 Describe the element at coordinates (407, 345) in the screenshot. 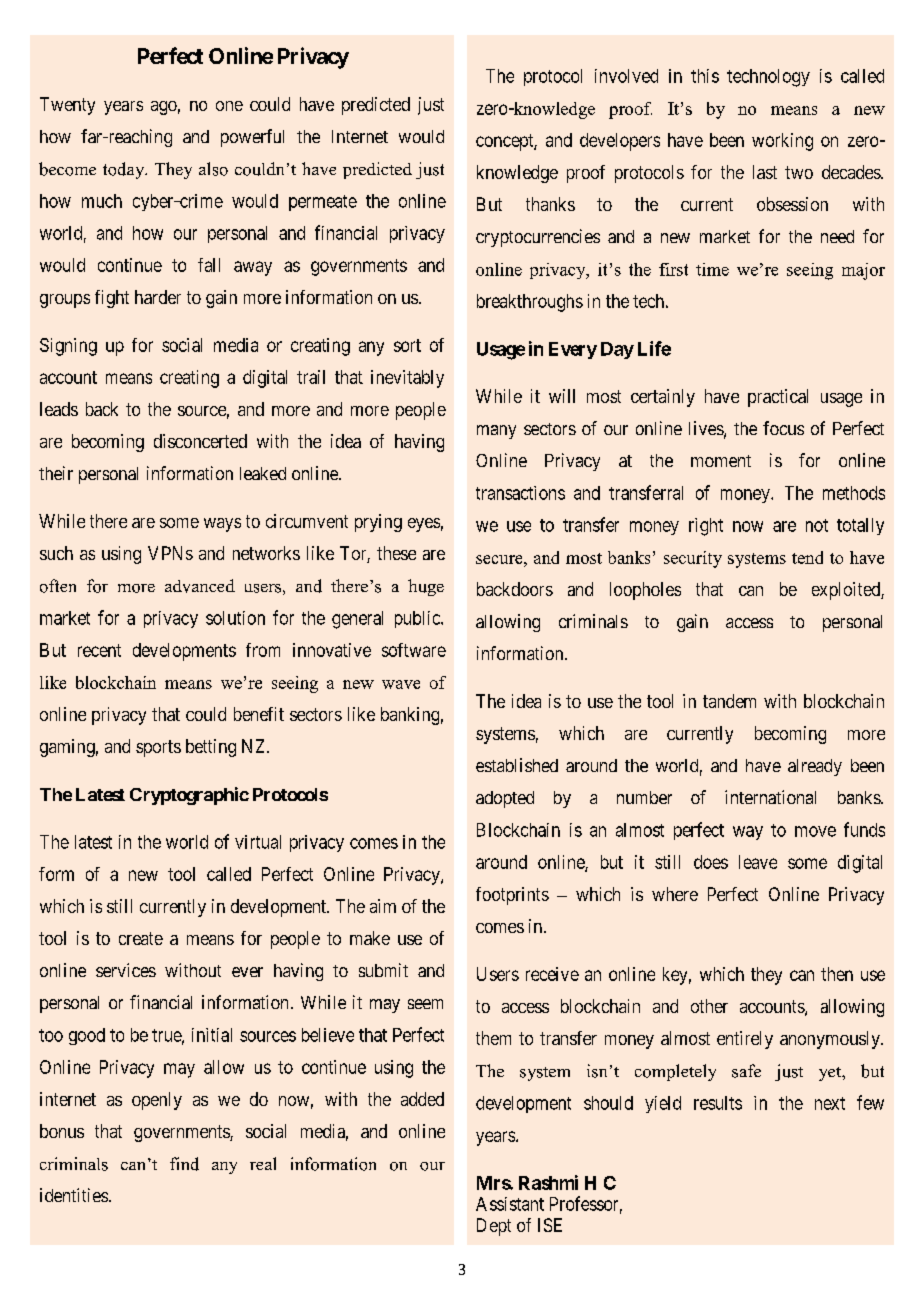

I see `sort` at that location.
